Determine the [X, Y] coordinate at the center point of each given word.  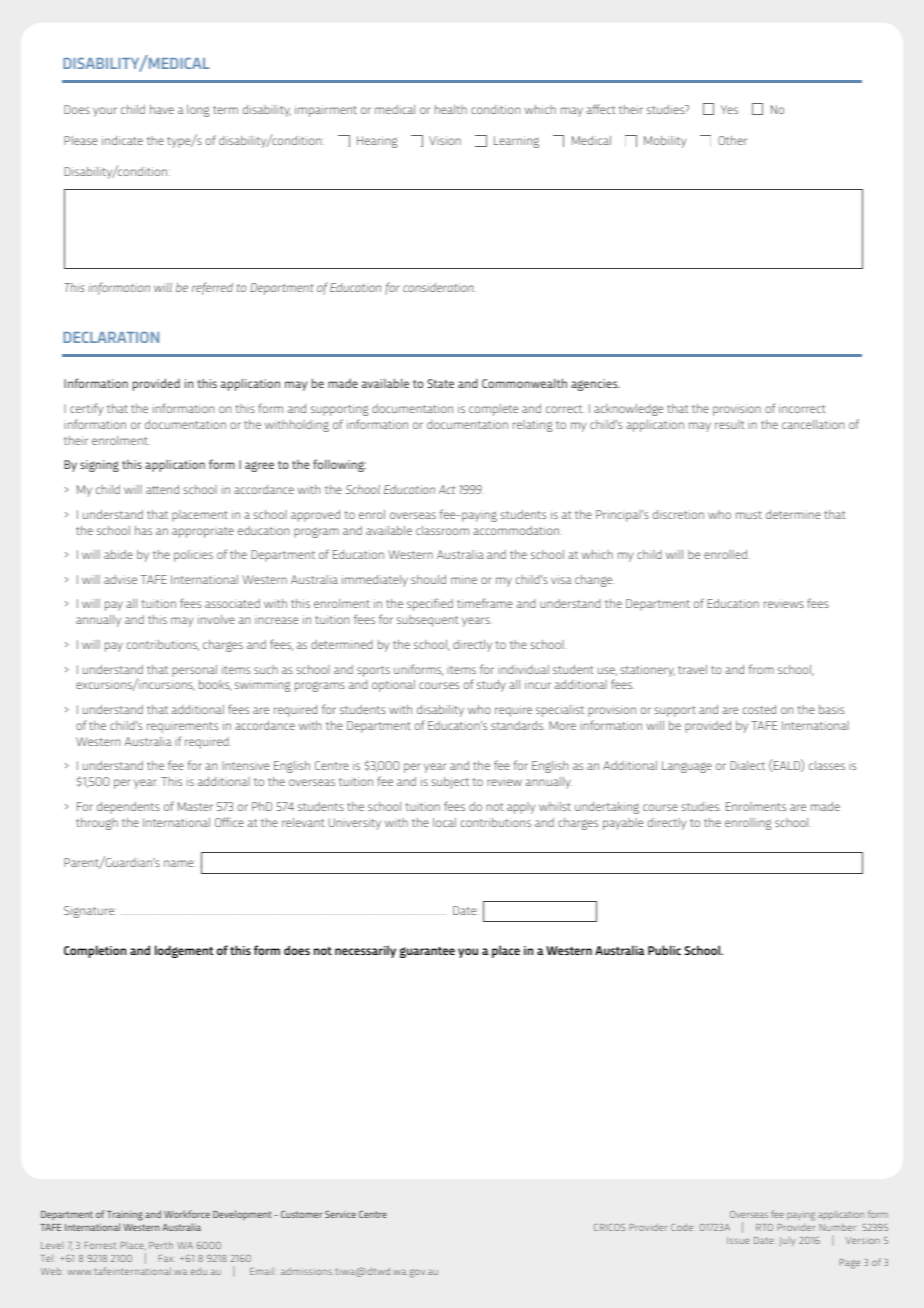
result [730, 424]
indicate [122, 140]
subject [450, 783]
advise [120, 579]
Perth [161, 1245]
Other [732, 140]
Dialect [747, 765]
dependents [128, 808]
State [440, 383]
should [428, 579]
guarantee [427, 952]
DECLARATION [111, 337]
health [451, 109]
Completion [95, 951]
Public [664, 950]
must [749, 515]
